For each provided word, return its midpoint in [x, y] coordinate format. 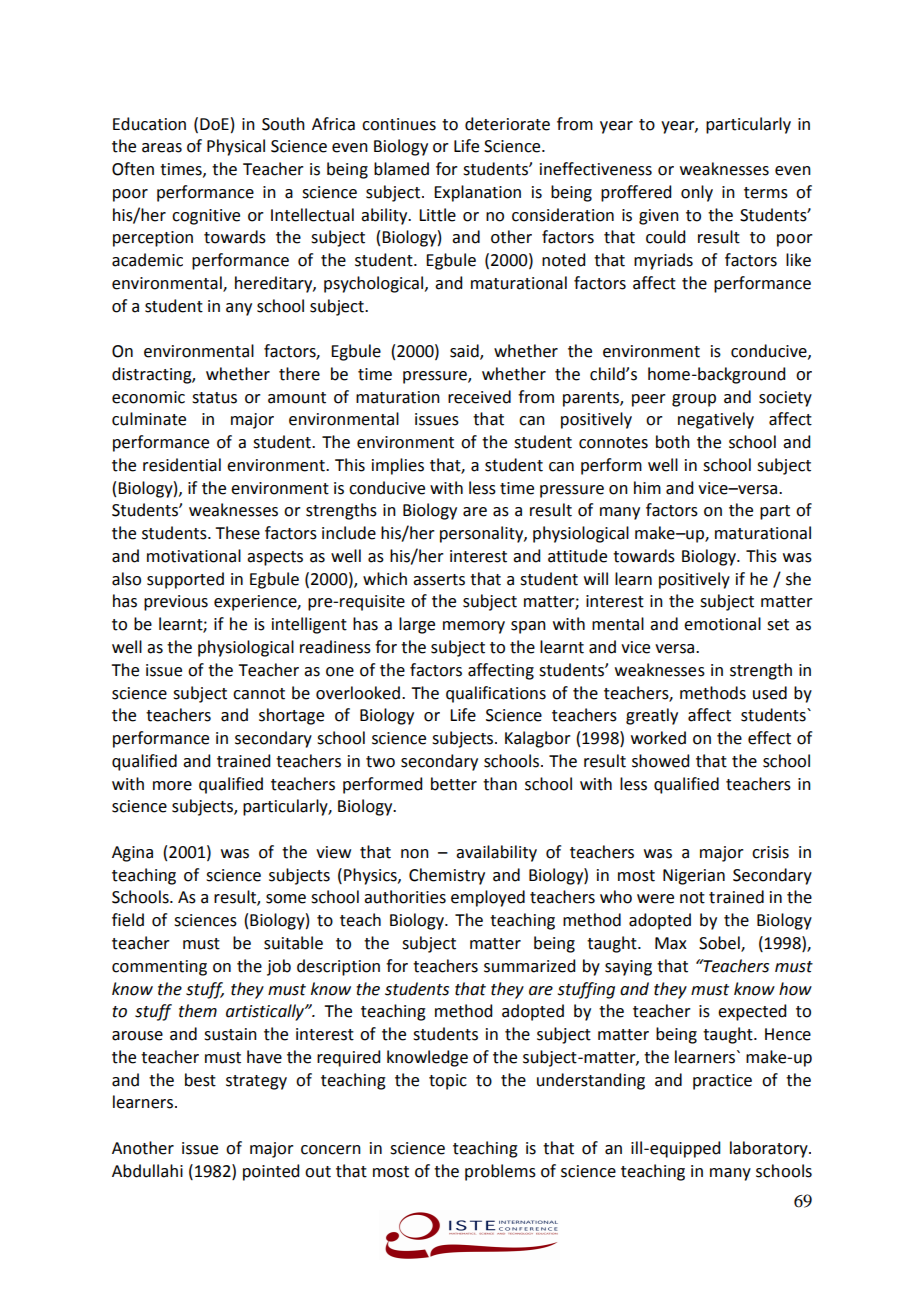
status [214, 398]
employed [488, 898]
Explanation [477, 193]
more [172, 786]
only [697, 193]
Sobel [720, 944]
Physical [236, 147]
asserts [439, 580]
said [465, 352]
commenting [159, 968]
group [694, 400]
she [798, 579]
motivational [194, 556]
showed [660, 761]
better [454, 784]
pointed [271, 1172]
